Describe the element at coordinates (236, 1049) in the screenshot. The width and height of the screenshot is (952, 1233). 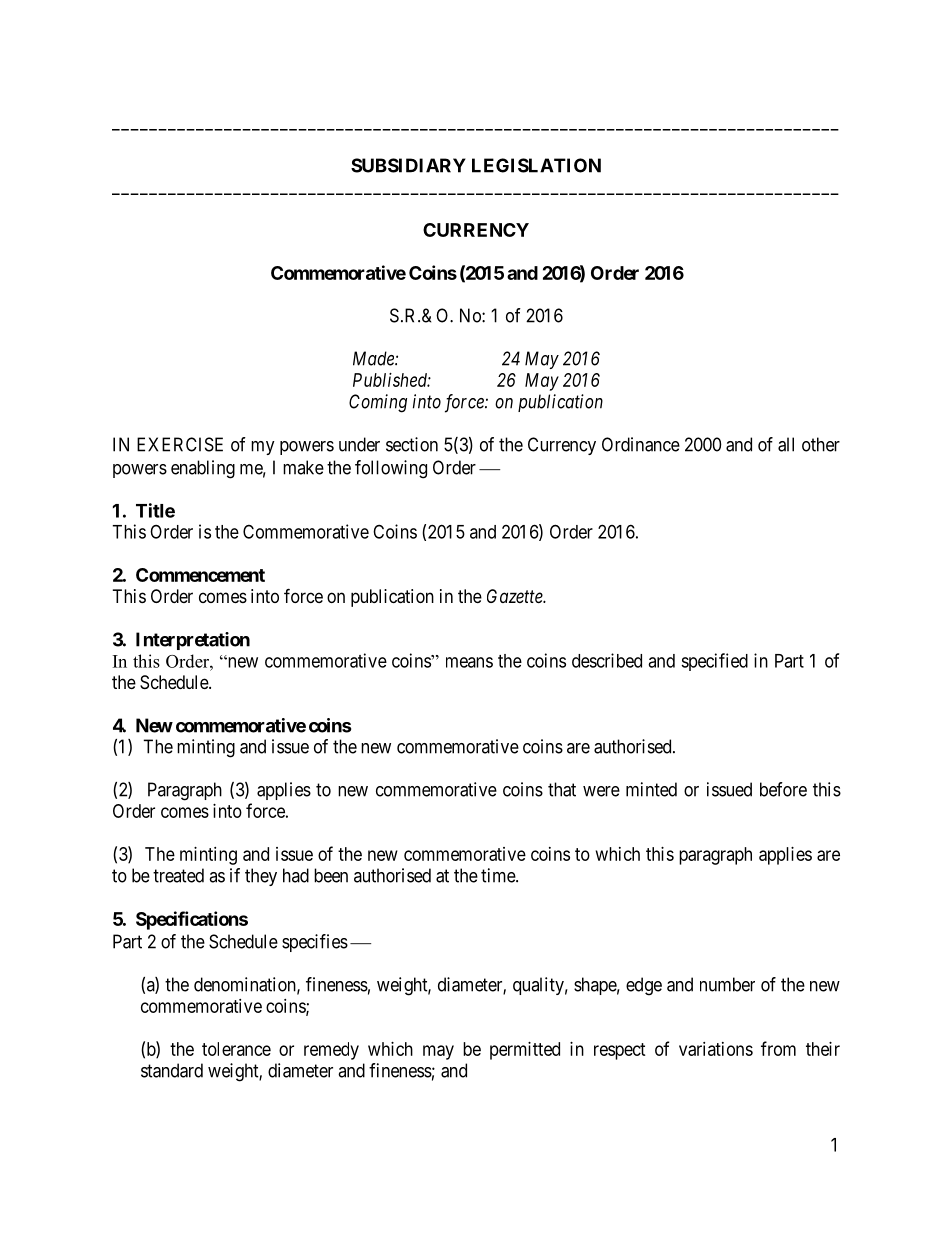
I see `tolerance` at that location.
